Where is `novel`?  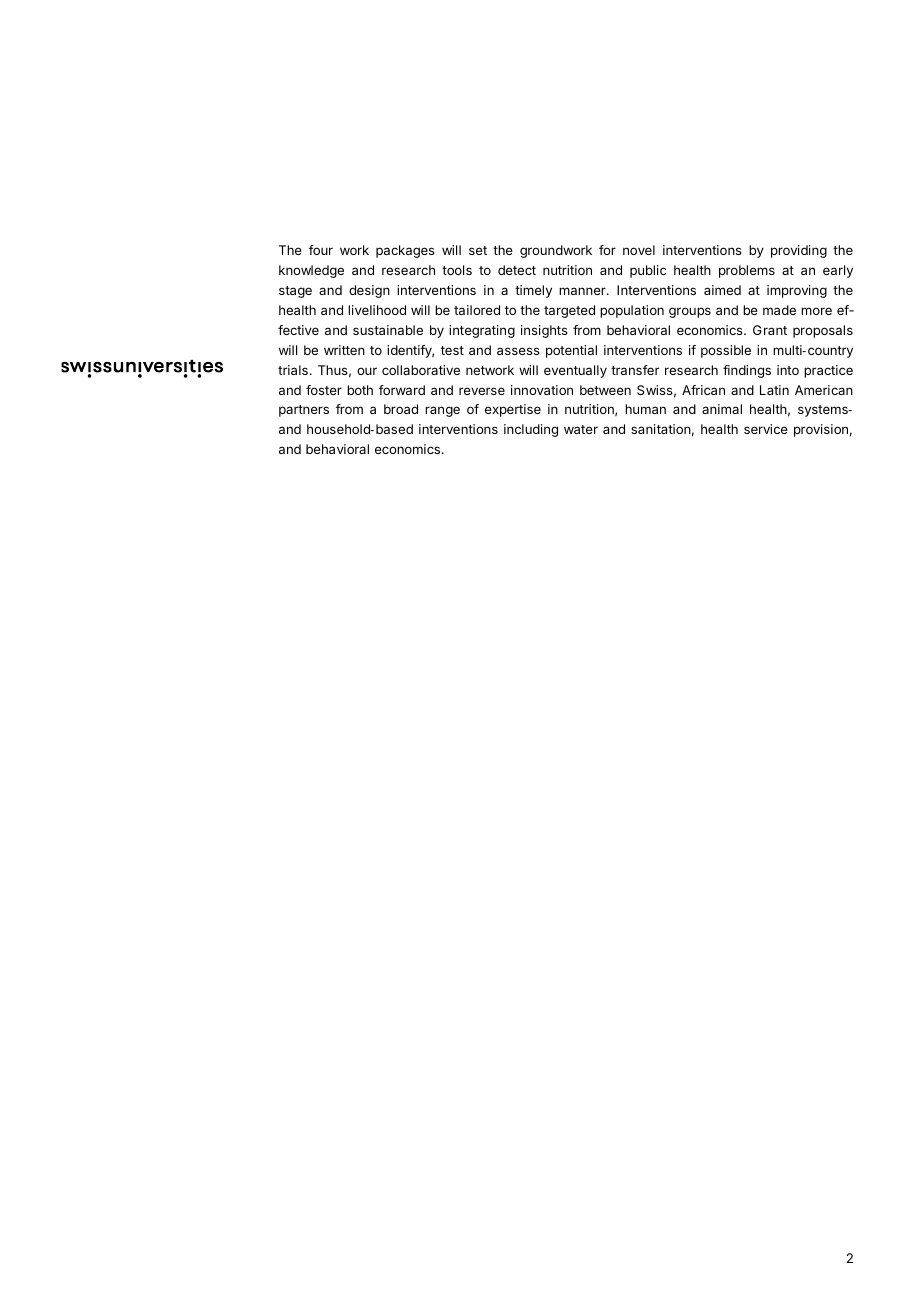
novel is located at coordinates (639, 250).
